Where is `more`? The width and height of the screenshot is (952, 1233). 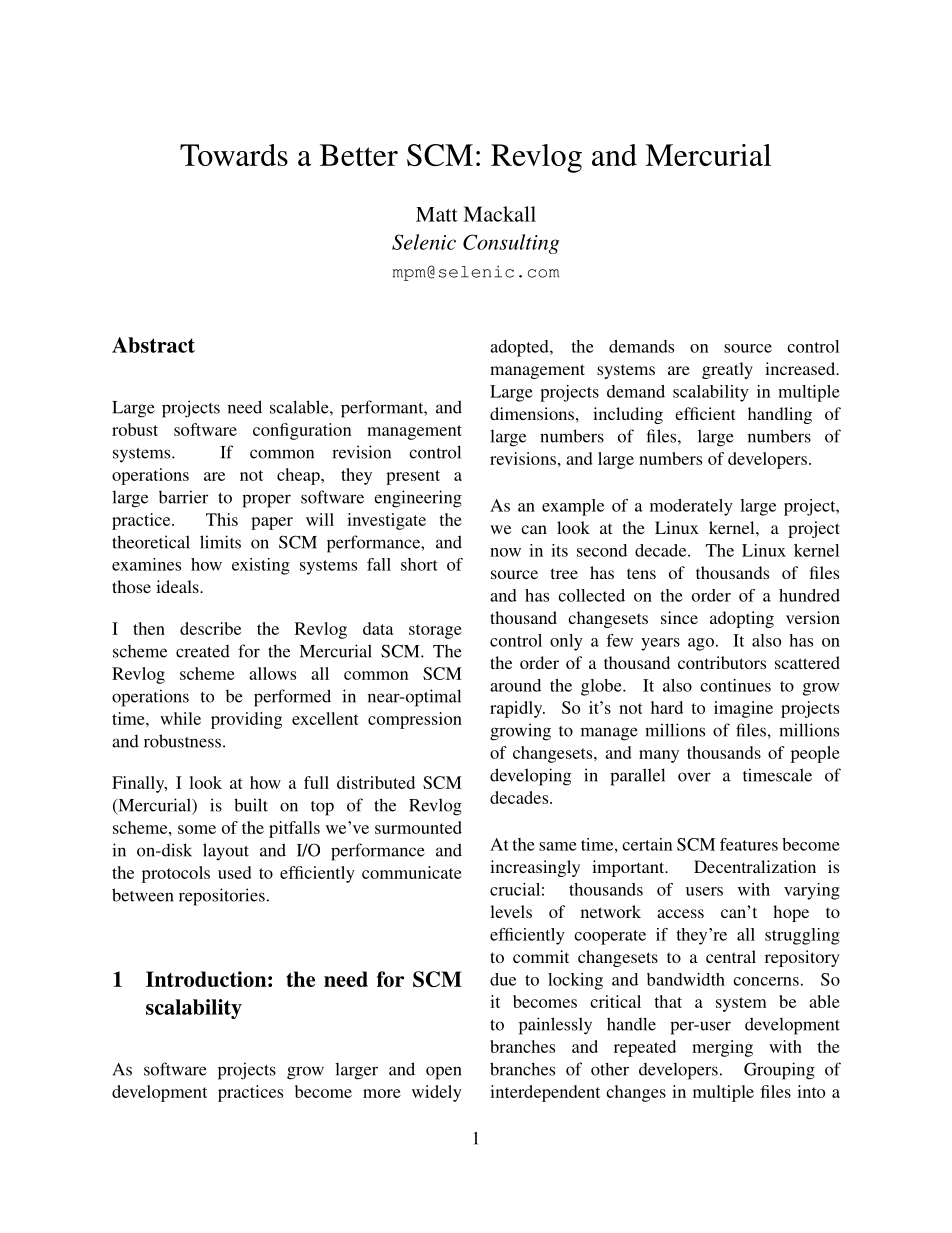 more is located at coordinates (382, 1093).
